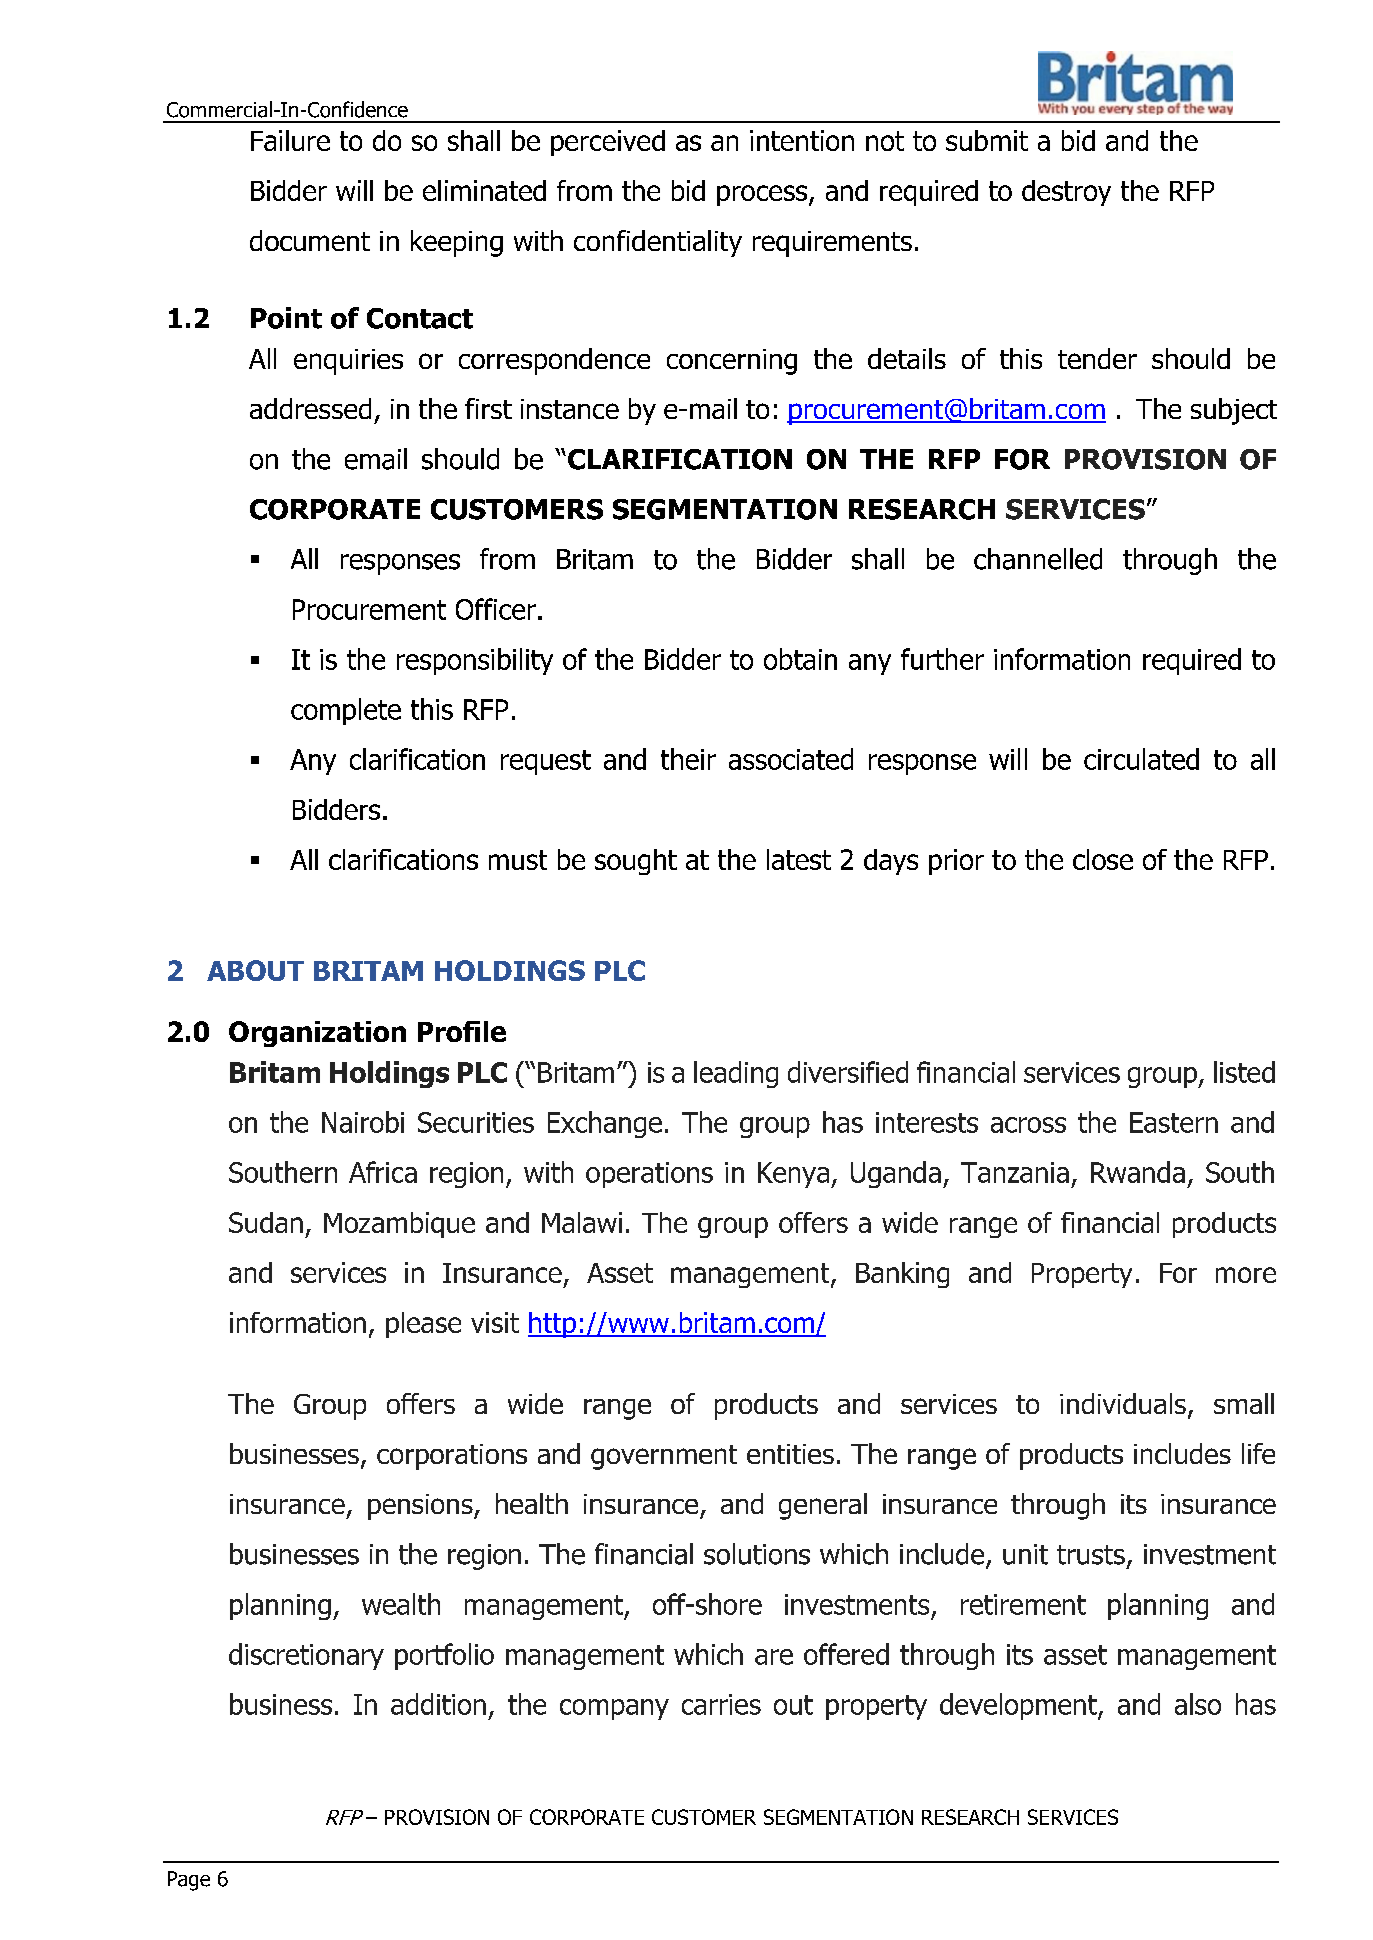  Describe the element at coordinates (189, 1881) in the image. I see `Page` at that location.
